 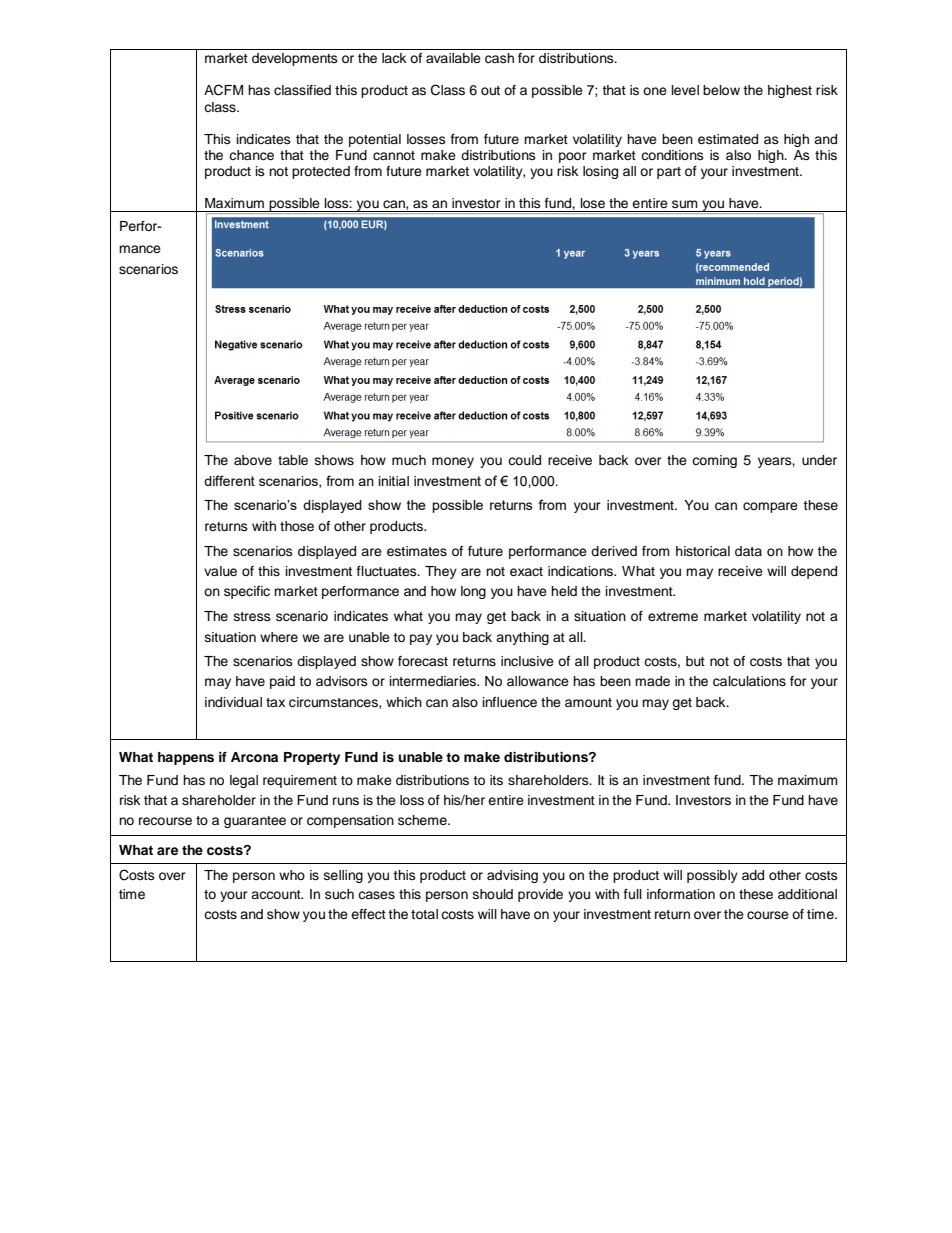 What do you see at coordinates (721, 90) in the page?
I see `below` at bounding box center [721, 90].
